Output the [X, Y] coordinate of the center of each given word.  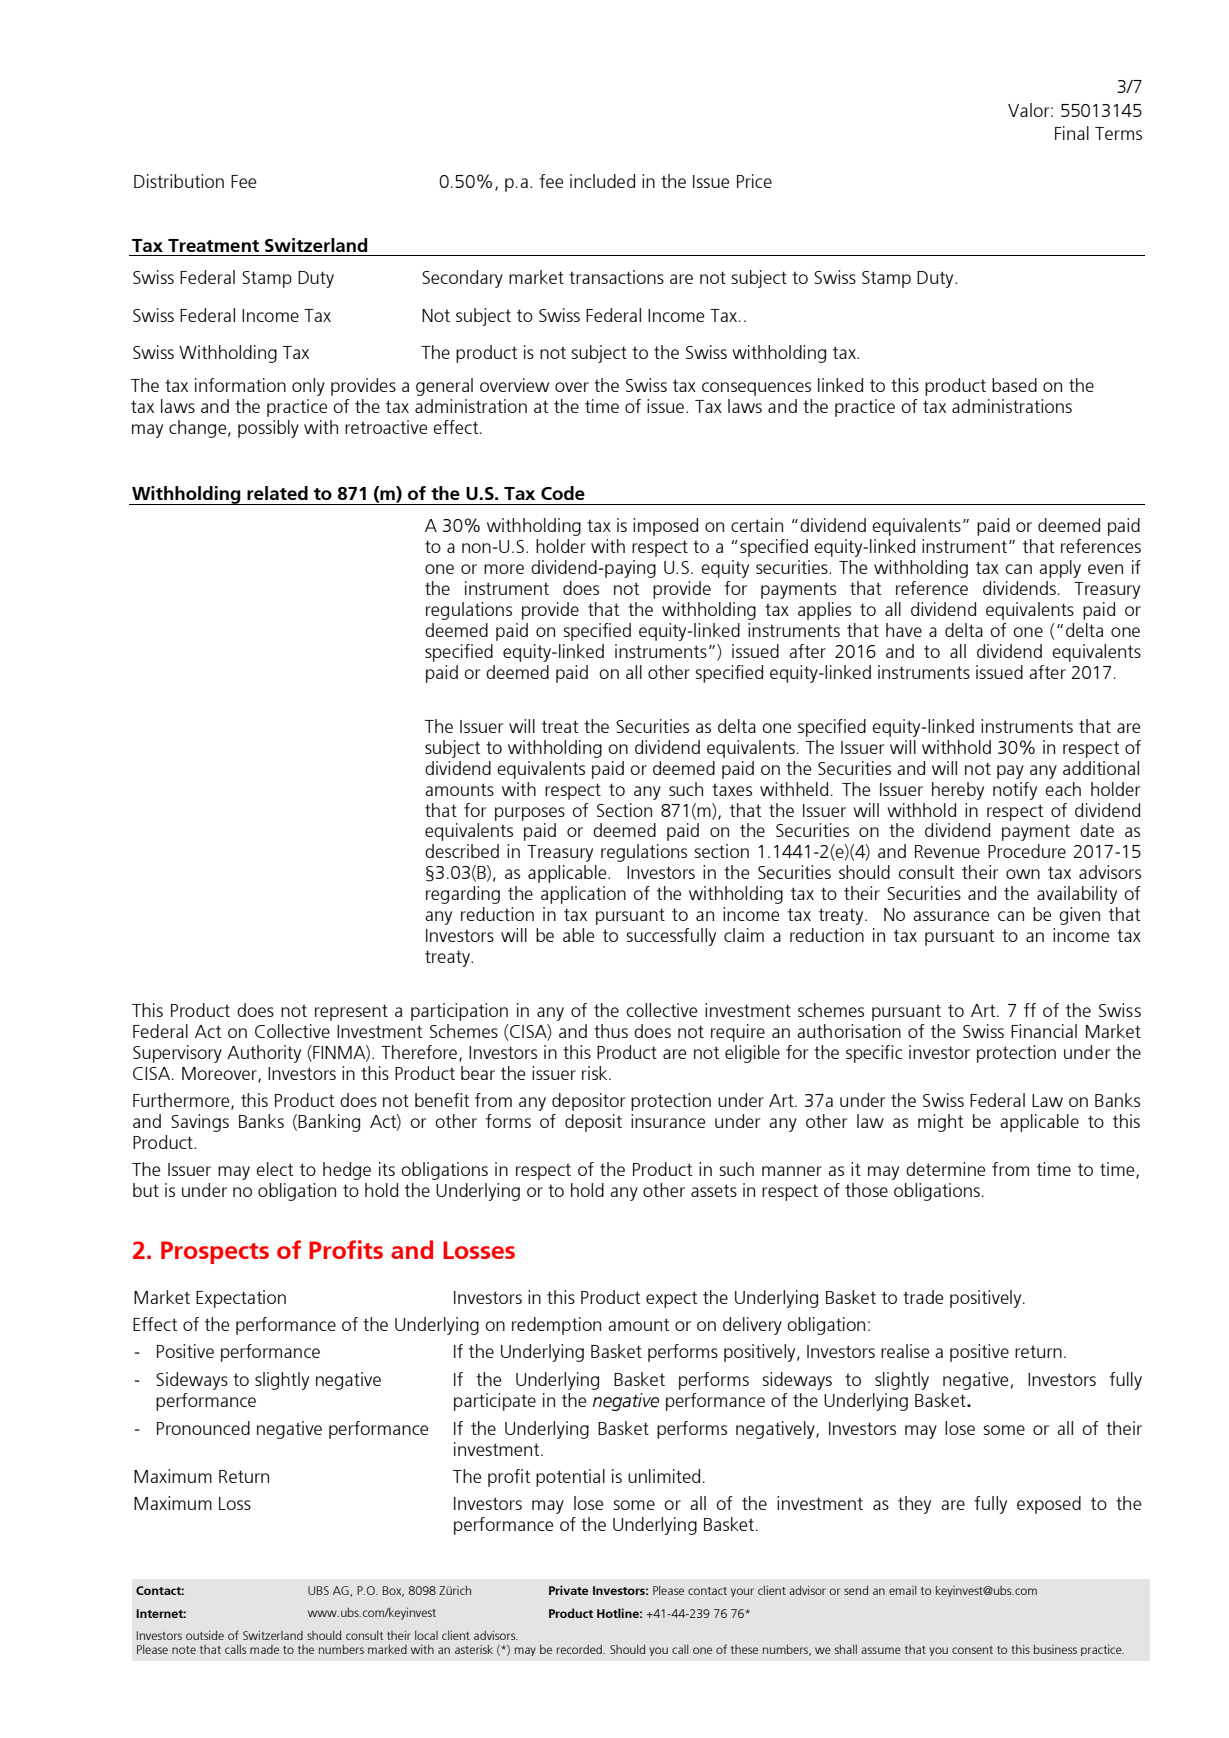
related [277, 493]
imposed [665, 527]
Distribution [179, 181]
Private [568, 1590]
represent [351, 1012]
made [264, 1649]
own [1023, 874]
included [602, 181]
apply [1060, 569]
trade [923, 1297]
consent [972, 1650]
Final [1072, 133]
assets [714, 1190]
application [583, 895]
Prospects [215, 1252]
